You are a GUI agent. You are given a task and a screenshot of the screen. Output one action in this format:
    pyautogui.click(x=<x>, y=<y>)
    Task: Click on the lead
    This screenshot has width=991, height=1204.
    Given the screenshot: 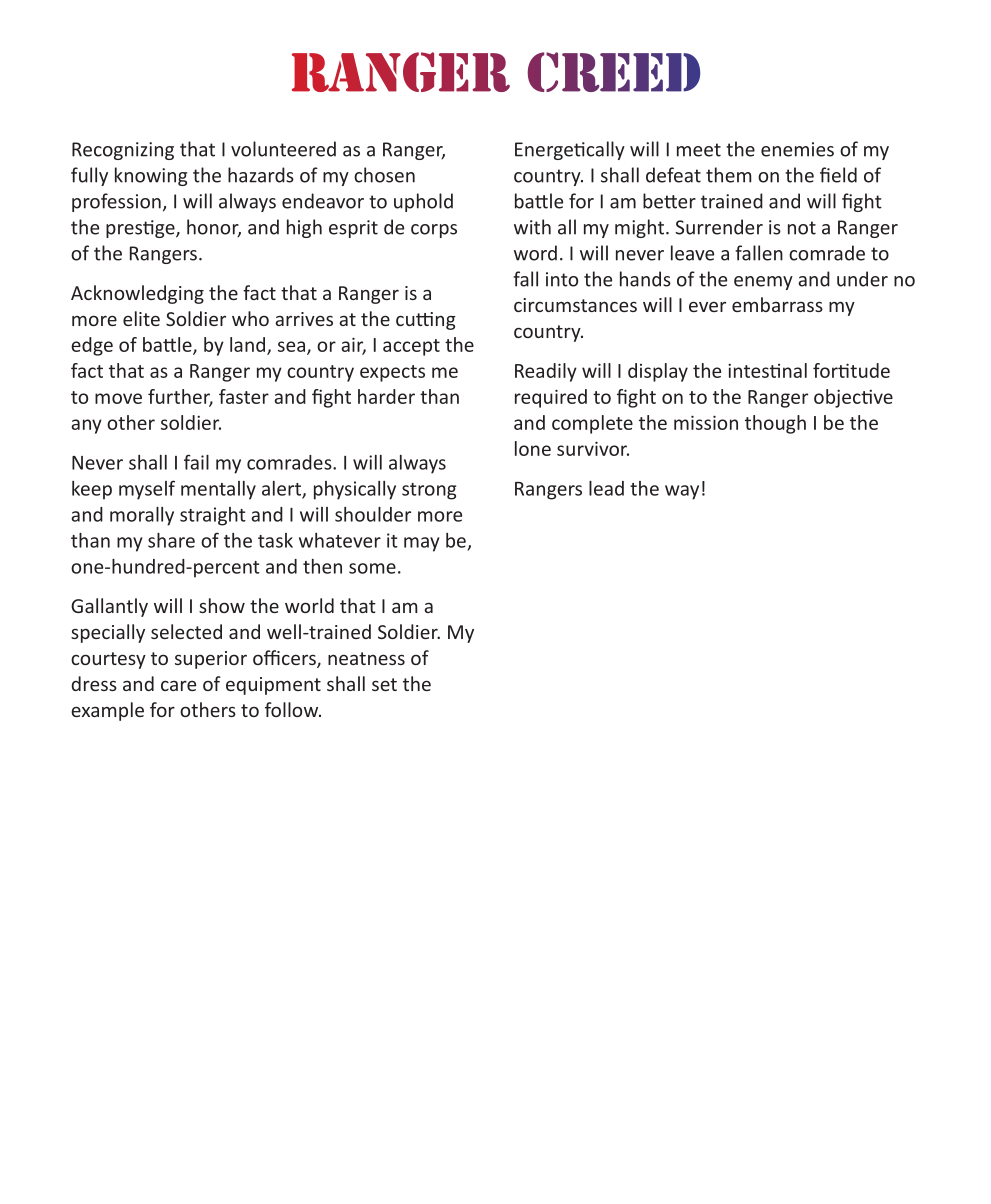 What is the action you would take?
    pyautogui.click(x=606, y=488)
